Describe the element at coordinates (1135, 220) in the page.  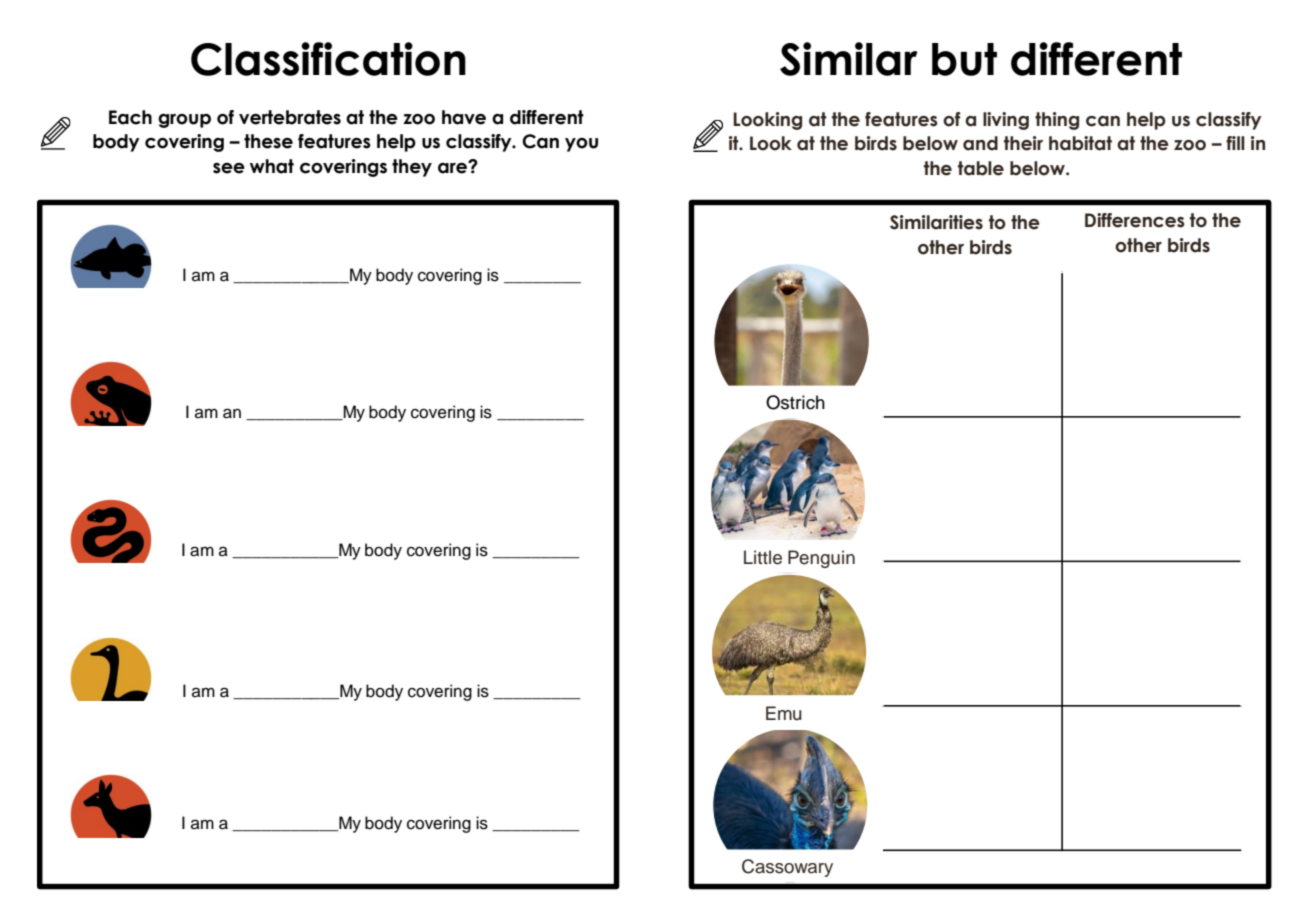
I see `Differences` at that location.
